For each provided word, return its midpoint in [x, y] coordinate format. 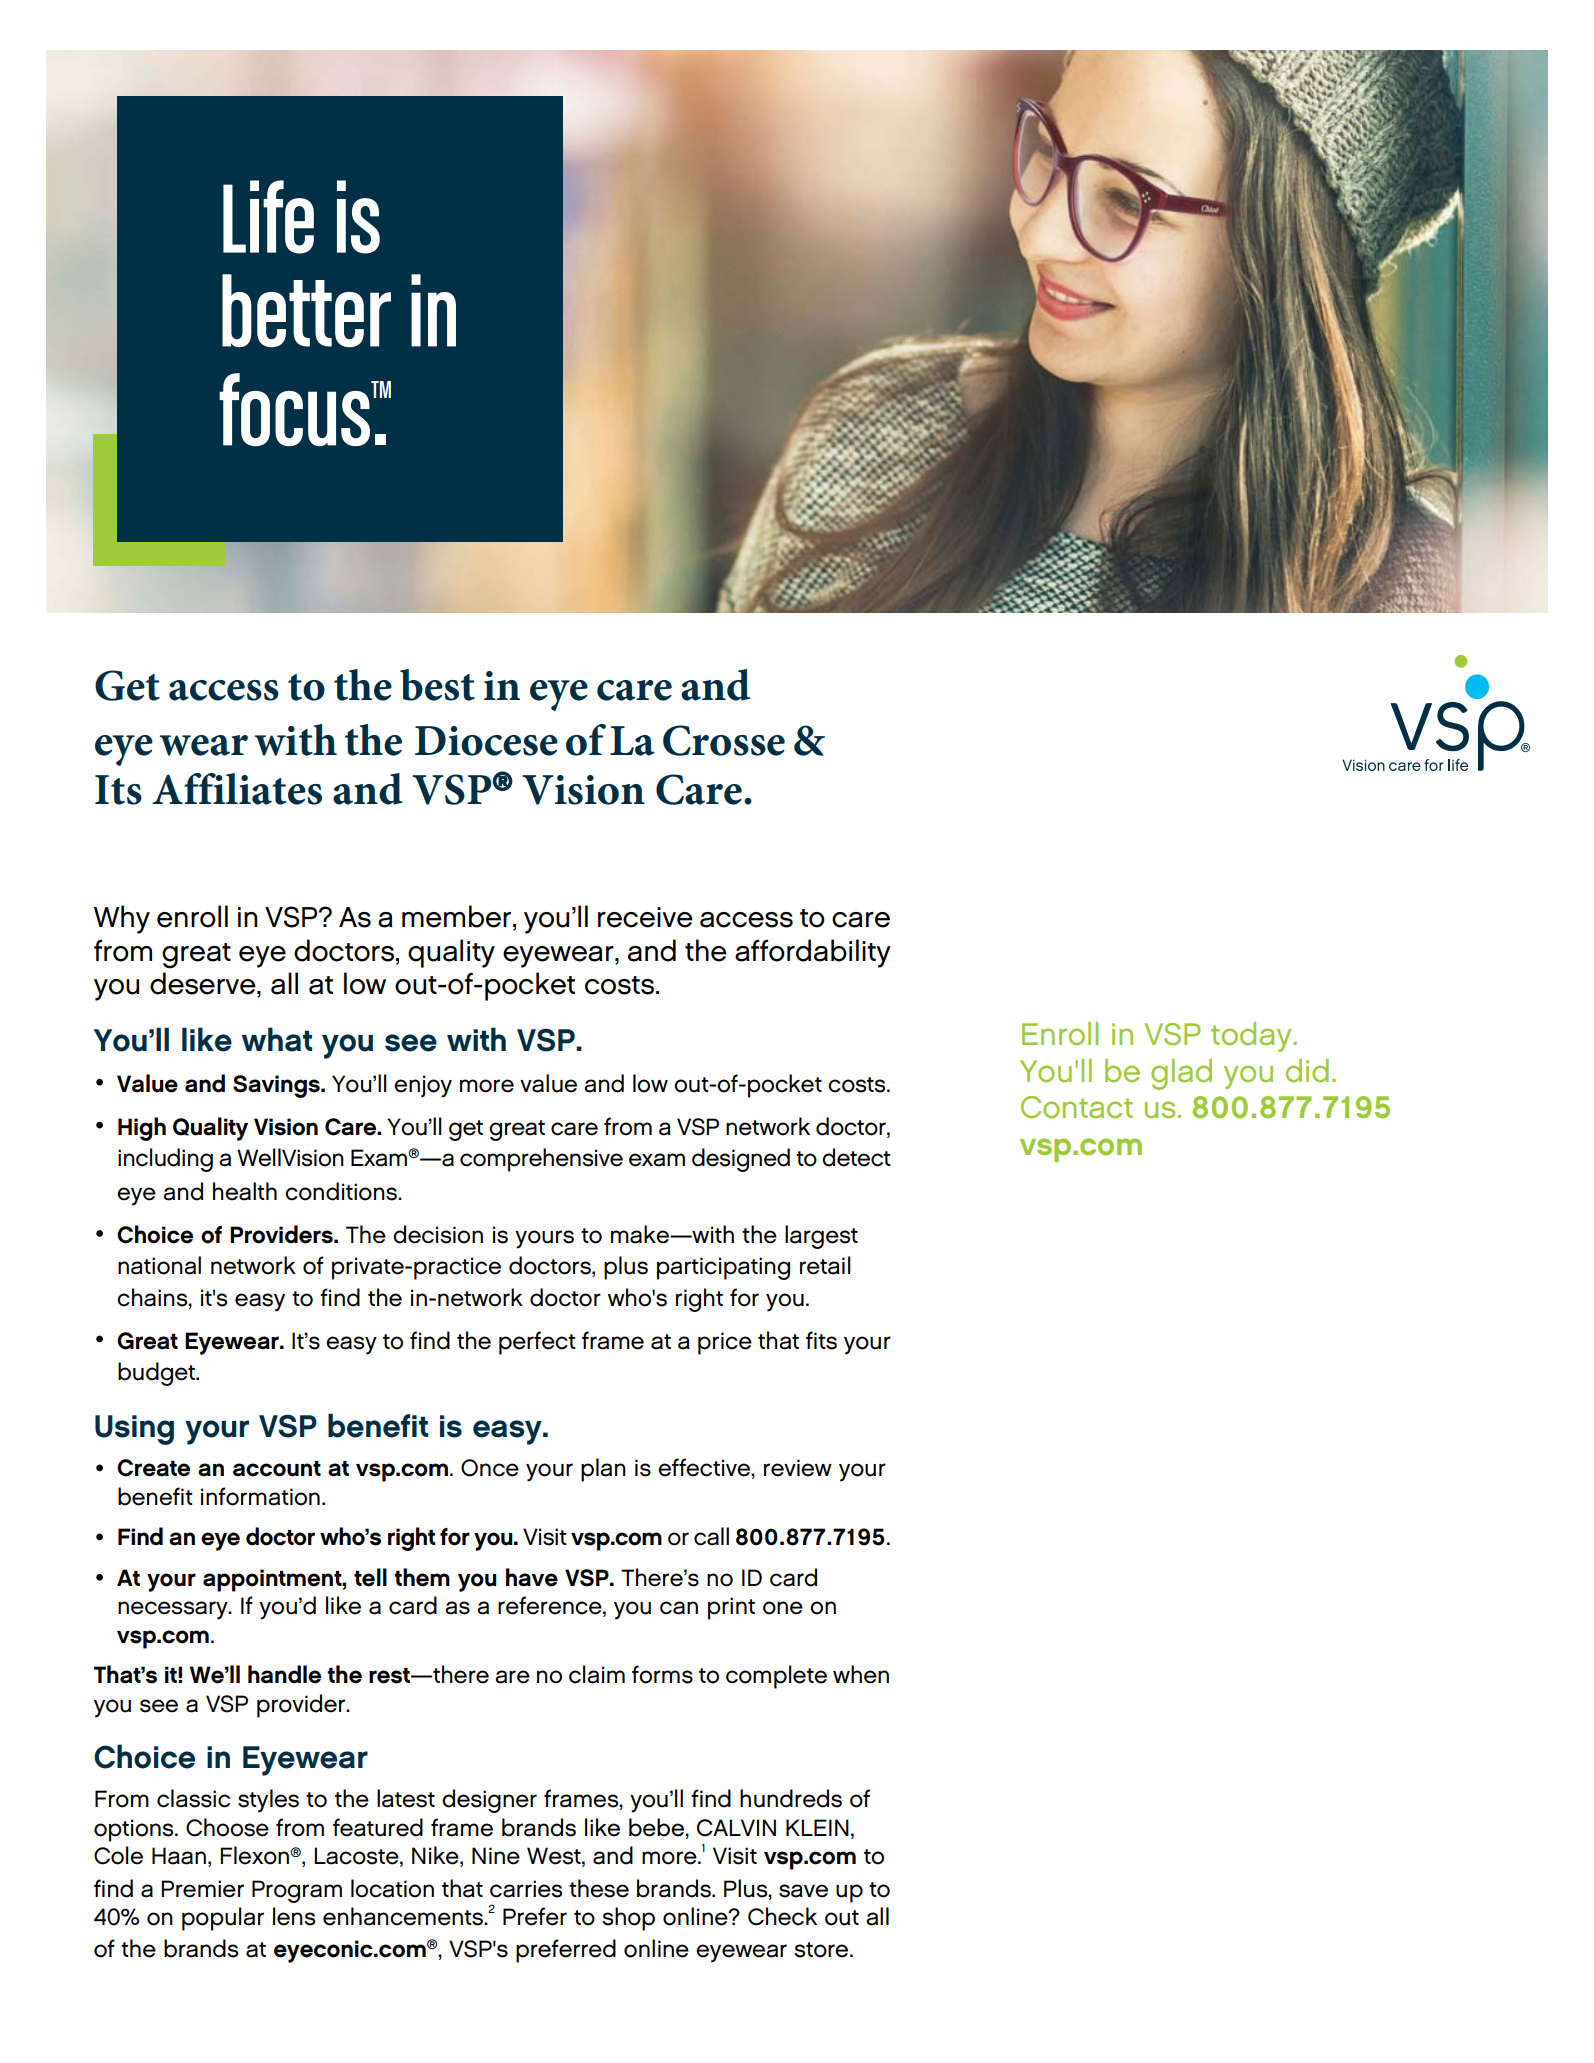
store [822, 1950]
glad [1181, 1074]
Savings [277, 1086]
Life [268, 217]
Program [297, 1891]
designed [741, 1160]
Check [782, 1916]
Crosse [724, 740]
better [306, 310]
